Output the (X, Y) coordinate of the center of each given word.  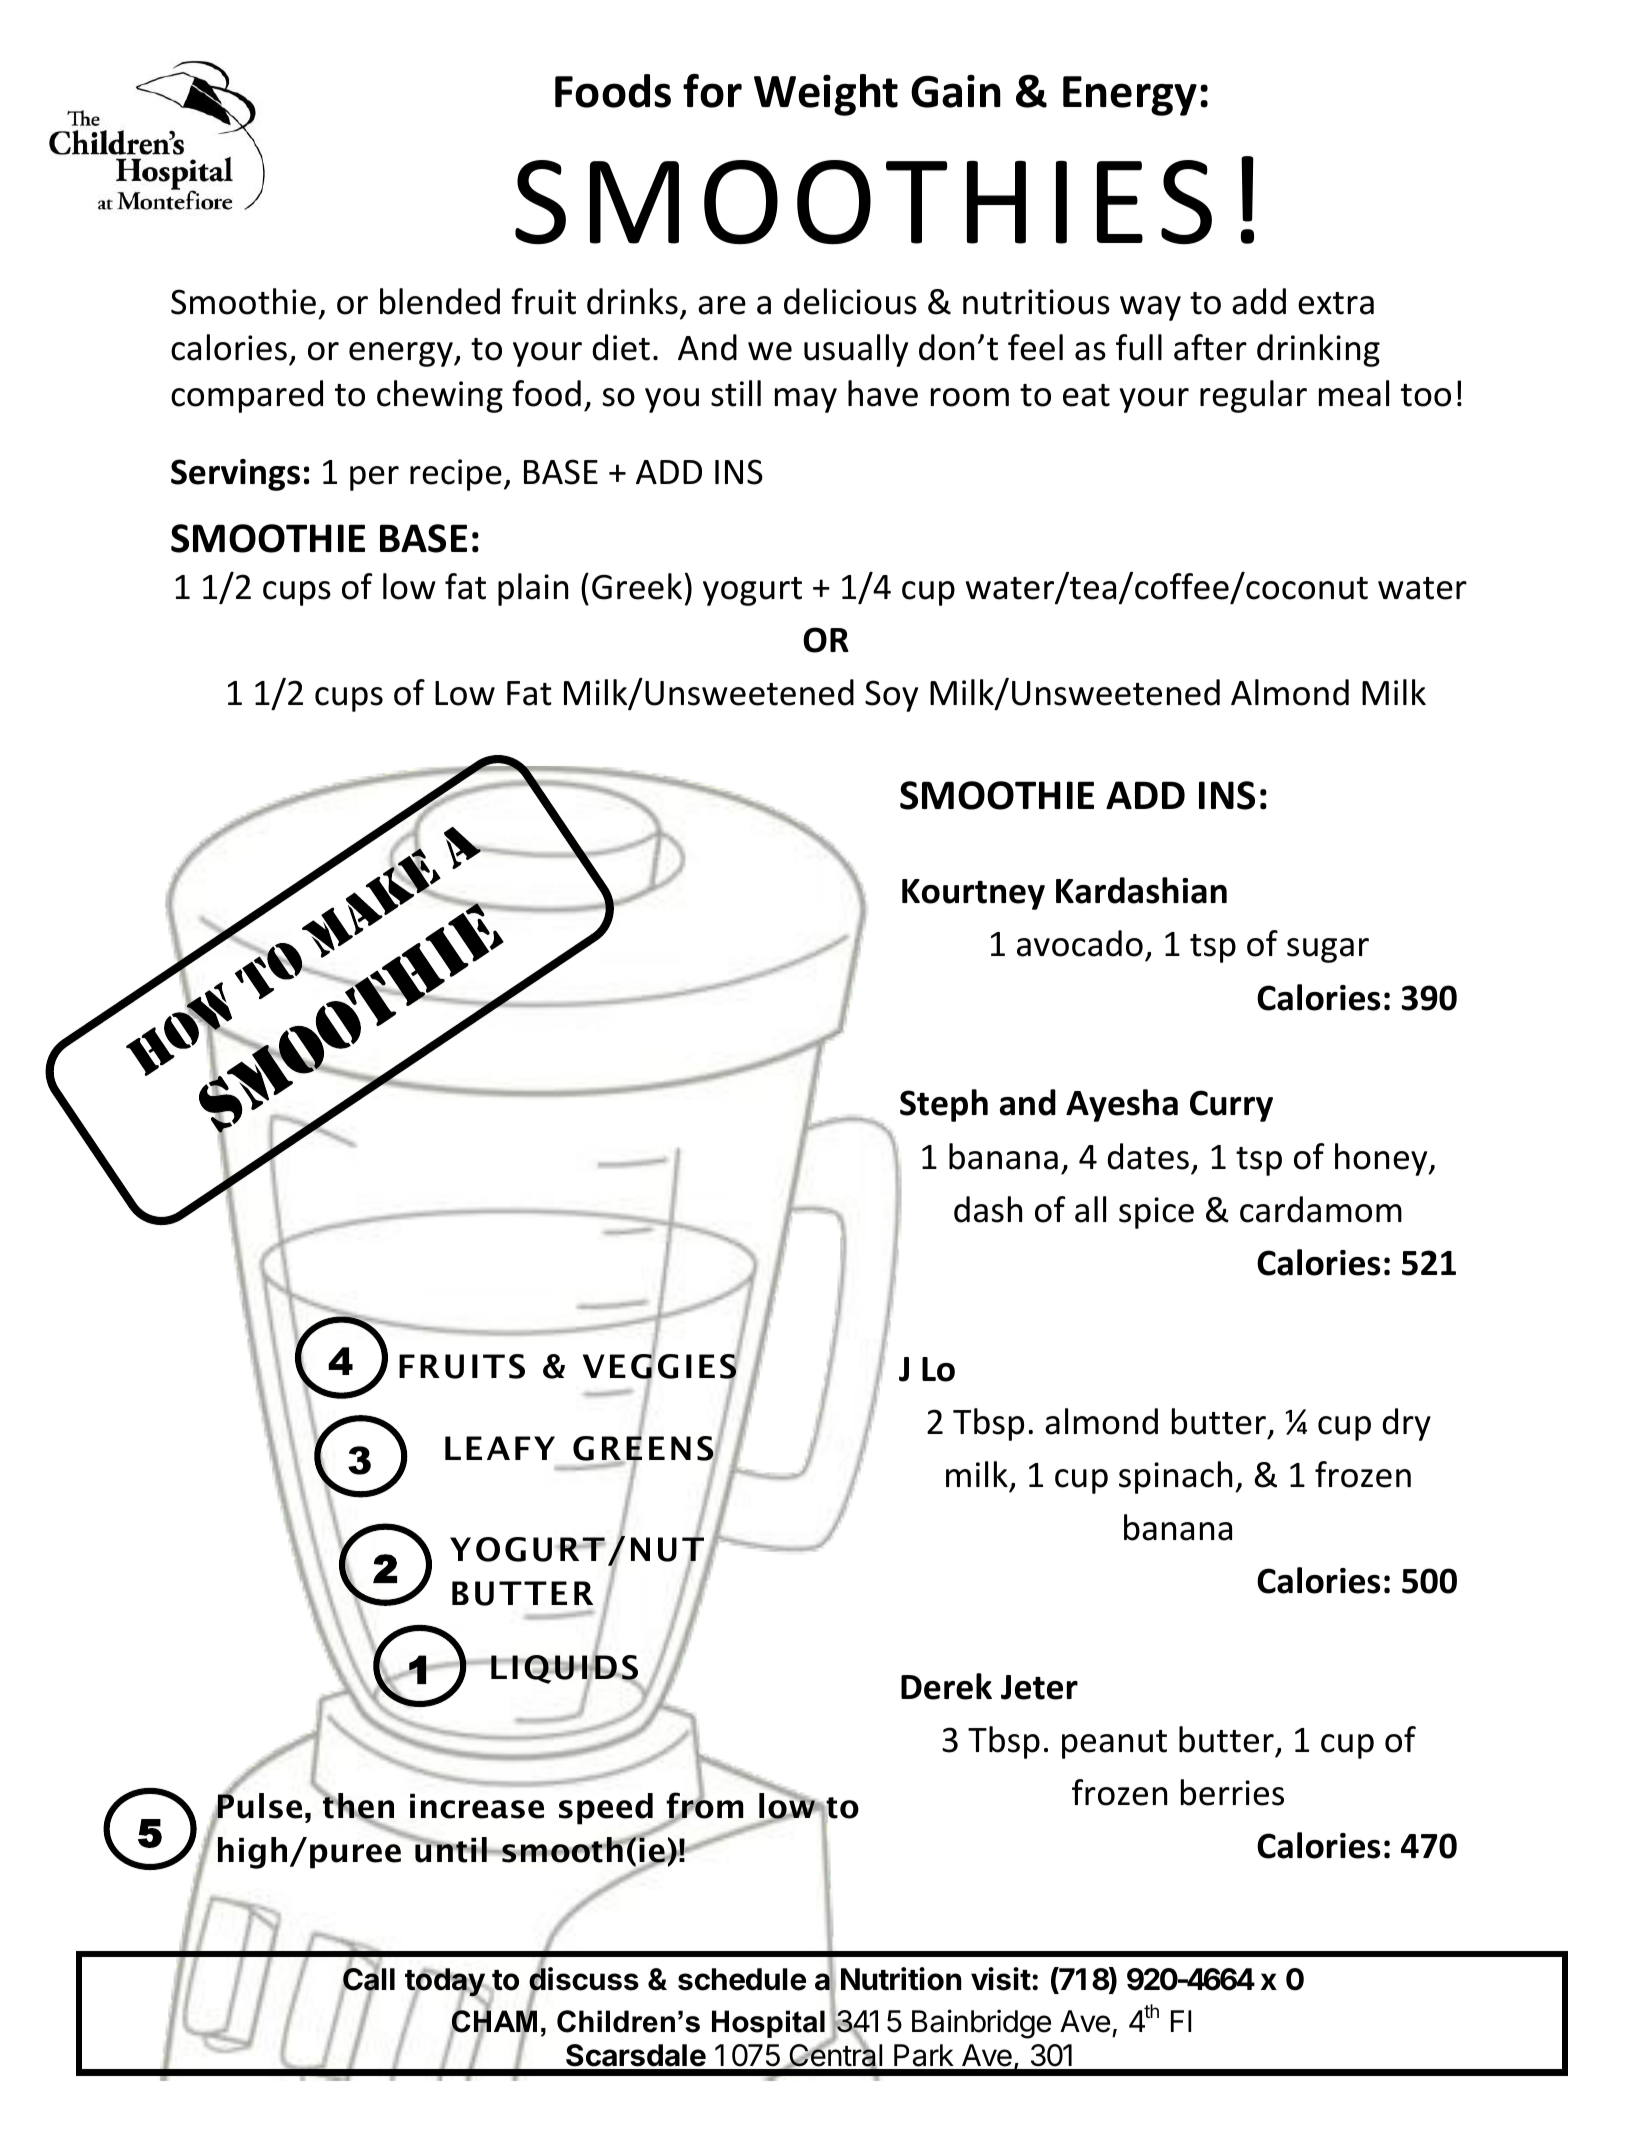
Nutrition (901, 1979)
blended (440, 301)
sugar (1328, 950)
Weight (826, 95)
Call (368, 1979)
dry (1406, 1424)
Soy (891, 696)
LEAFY (500, 1448)
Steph (944, 1105)
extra (1336, 303)
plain (533, 589)
